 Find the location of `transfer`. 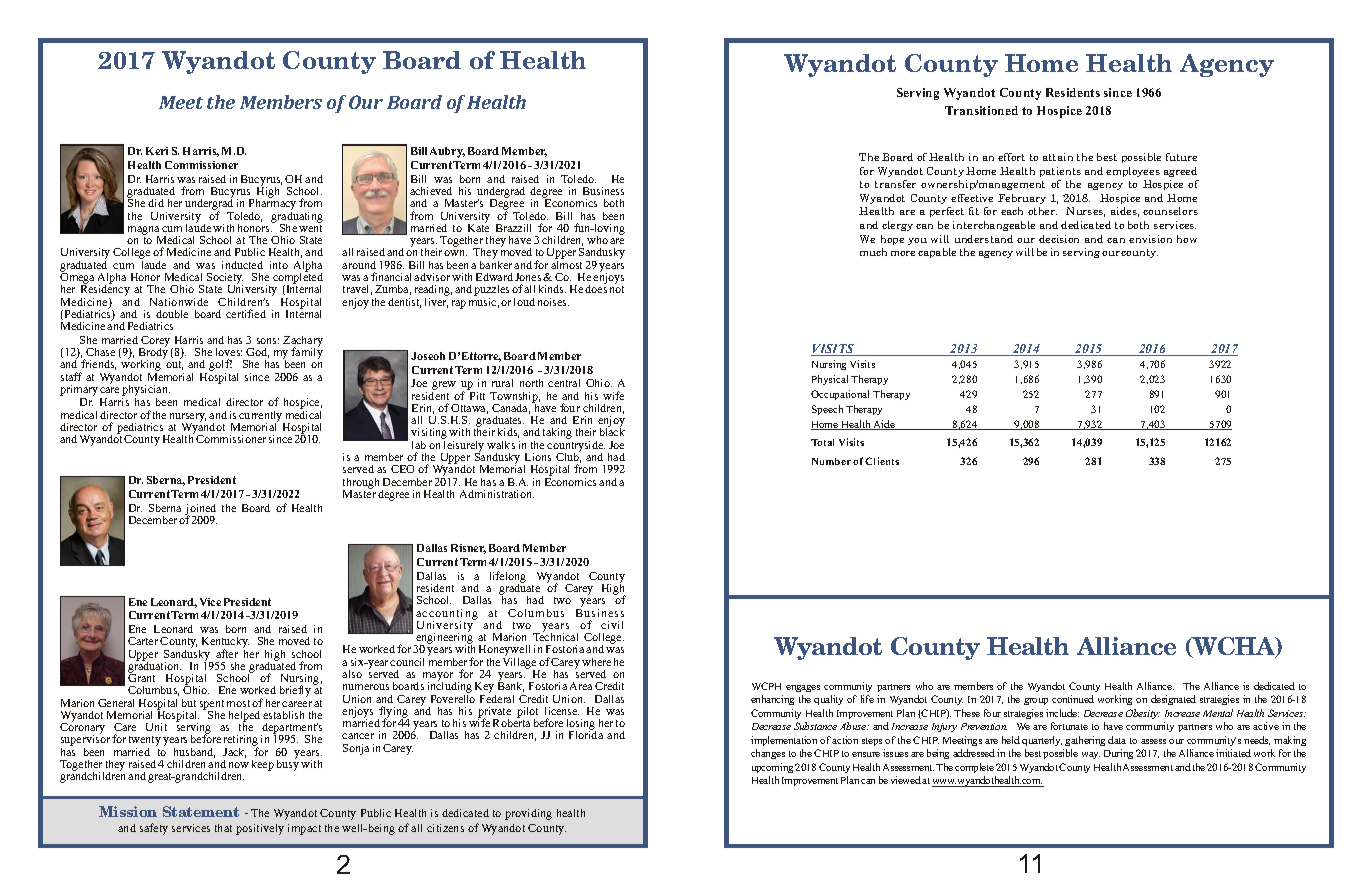

transfer is located at coordinates (895, 184).
